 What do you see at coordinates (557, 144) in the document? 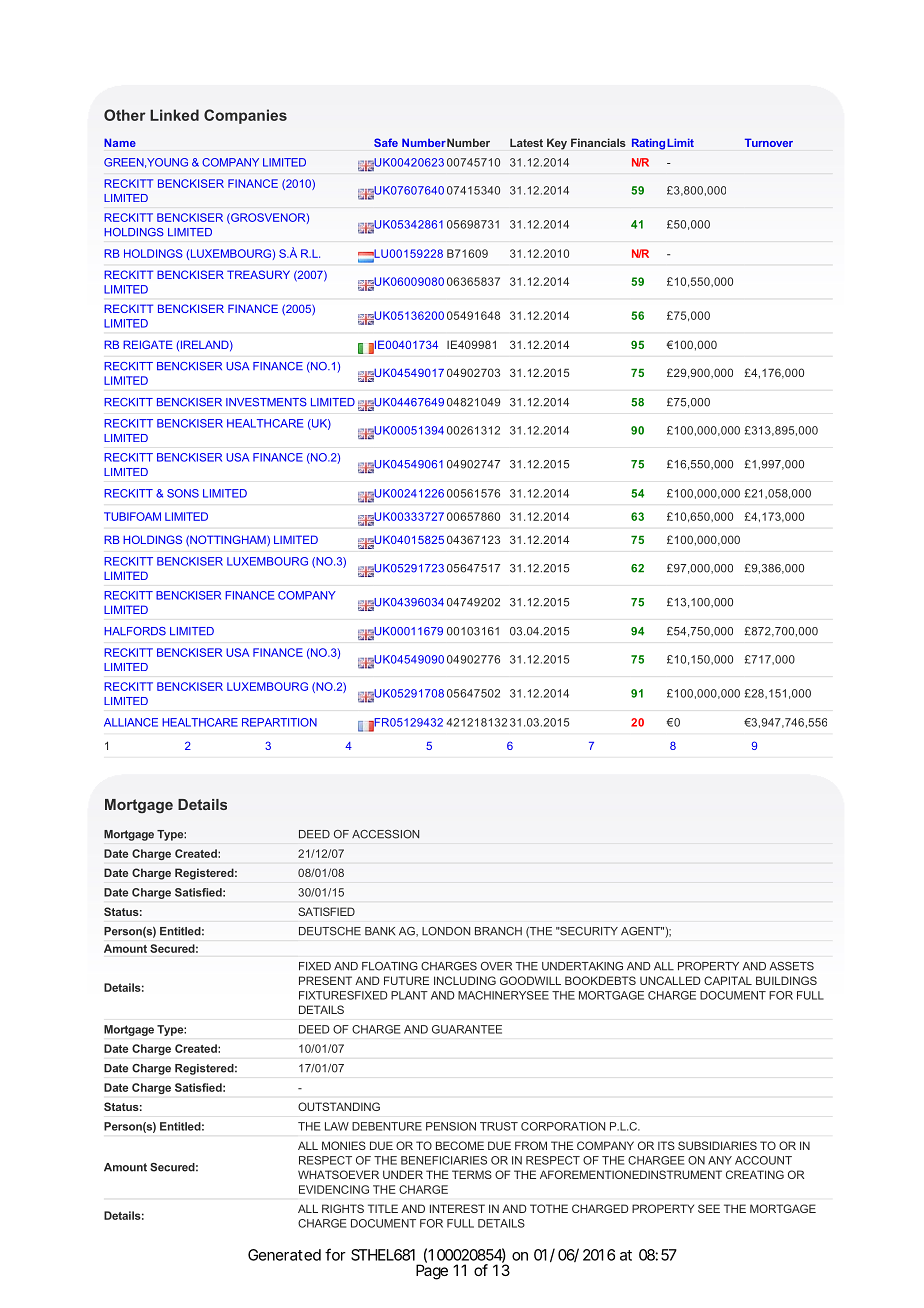
I see `Key` at bounding box center [557, 144].
